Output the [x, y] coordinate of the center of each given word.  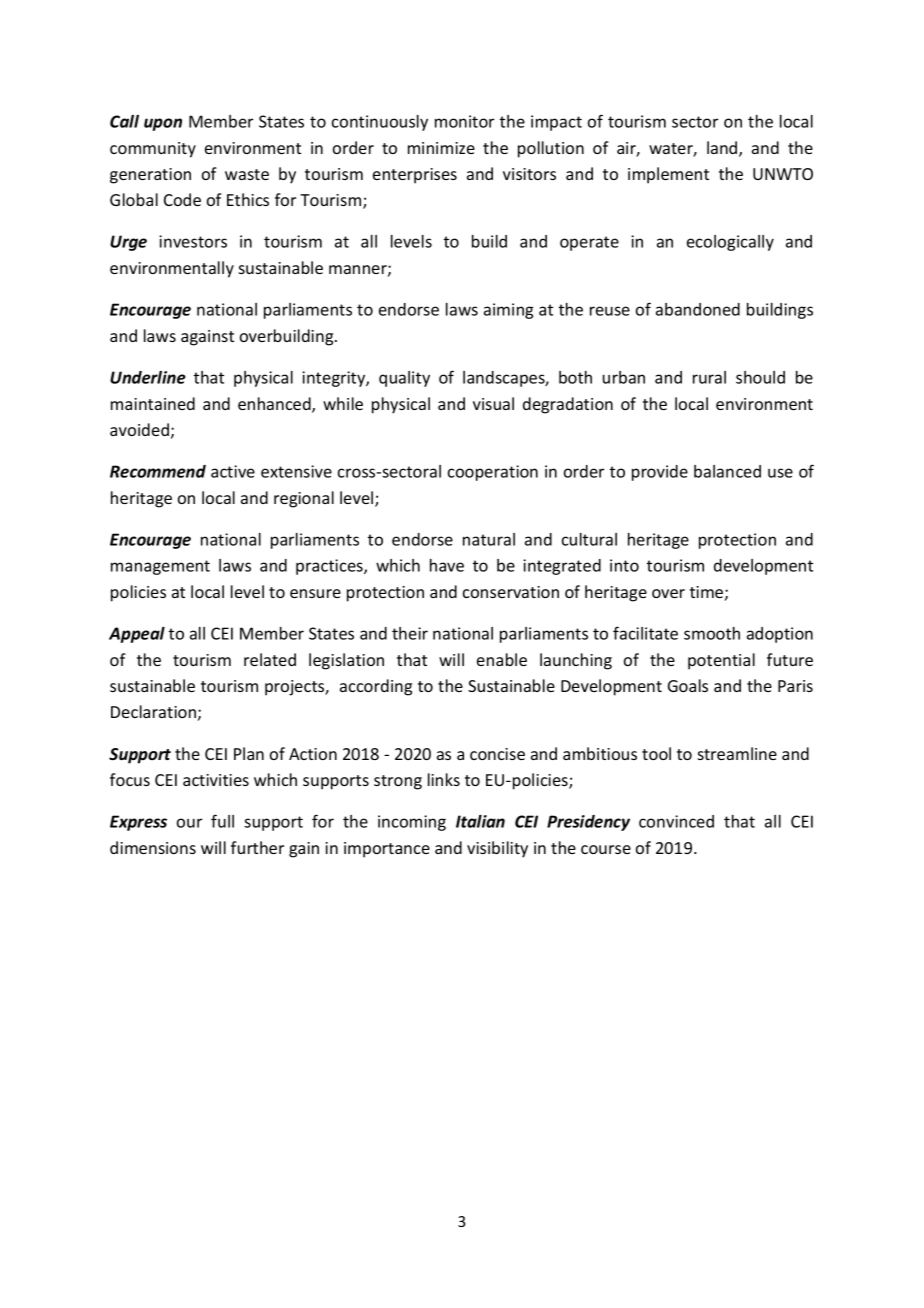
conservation [511, 592]
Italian [480, 821]
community [153, 150]
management [160, 567]
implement [668, 175]
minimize [441, 148]
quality [404, 379]
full [222, 821]
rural [709, 377]
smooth [712, 633]
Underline [148, 377]
